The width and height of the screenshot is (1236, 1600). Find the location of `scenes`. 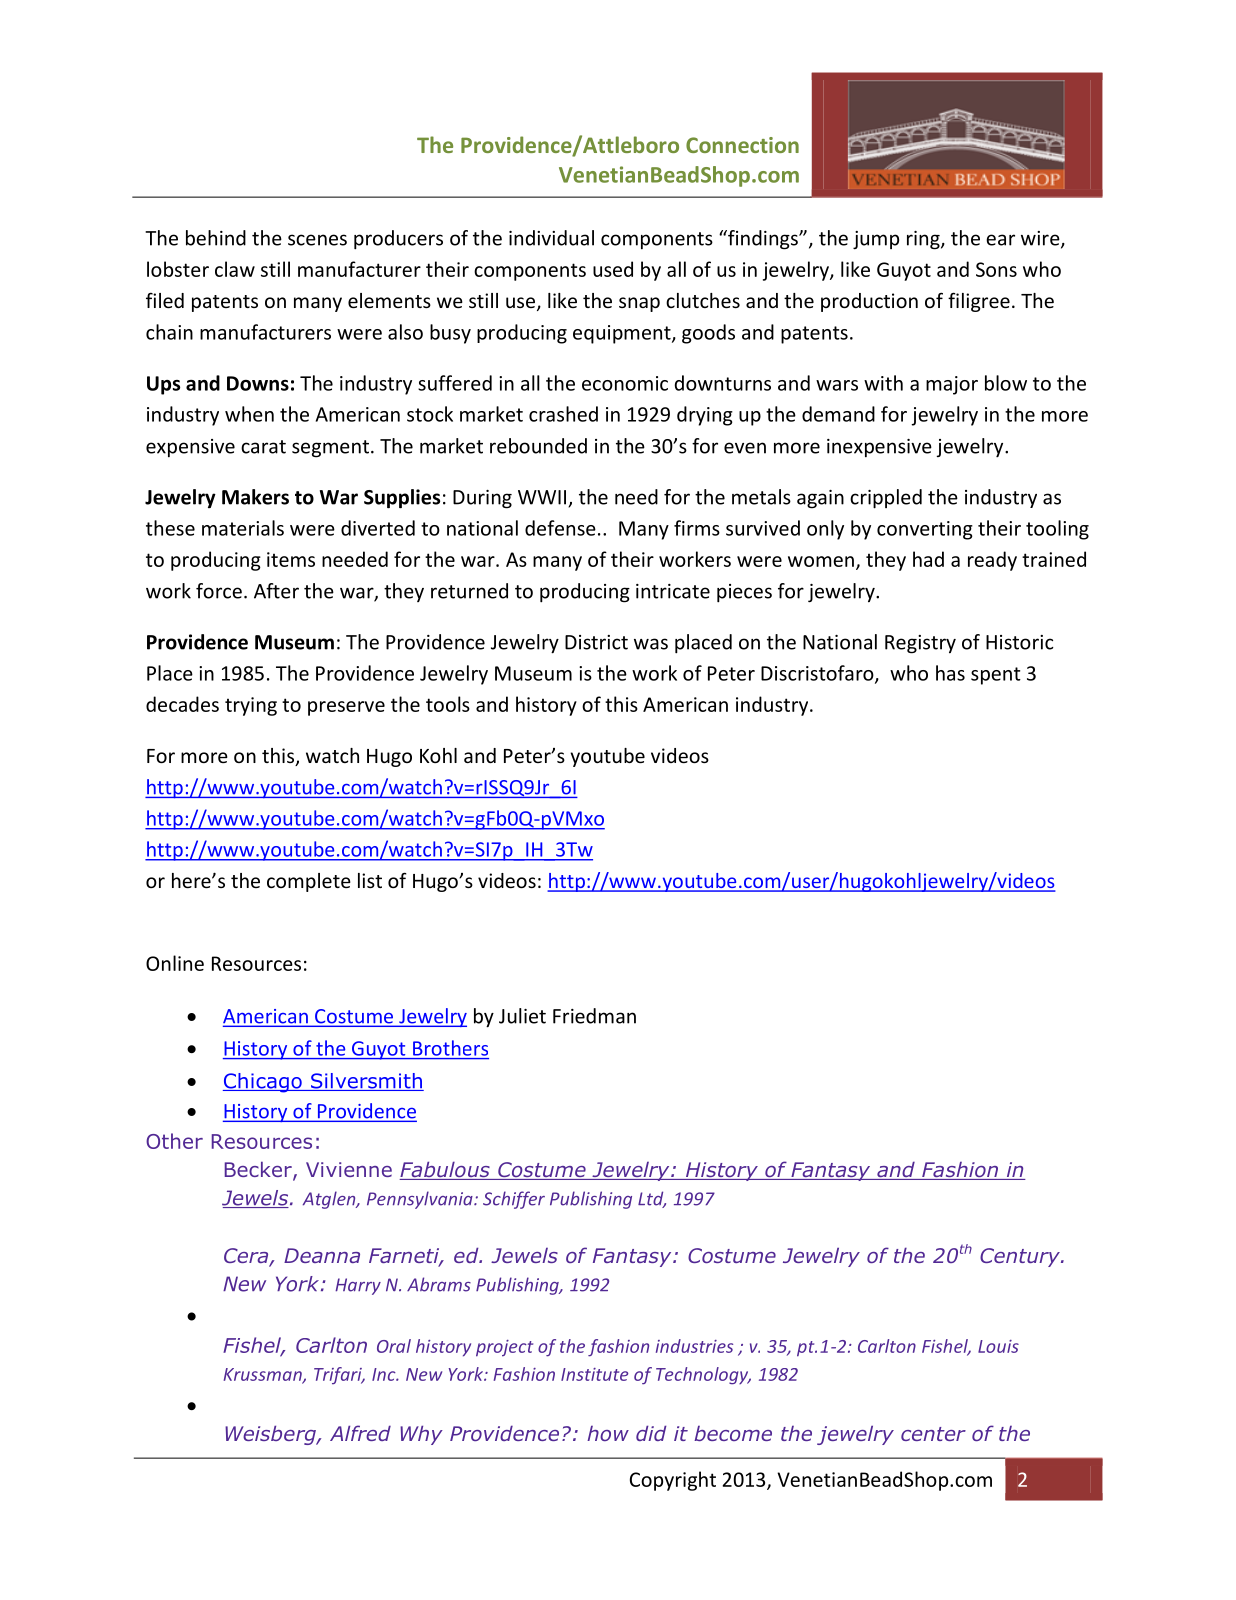

scenes is located at coordinates (317, 240).
